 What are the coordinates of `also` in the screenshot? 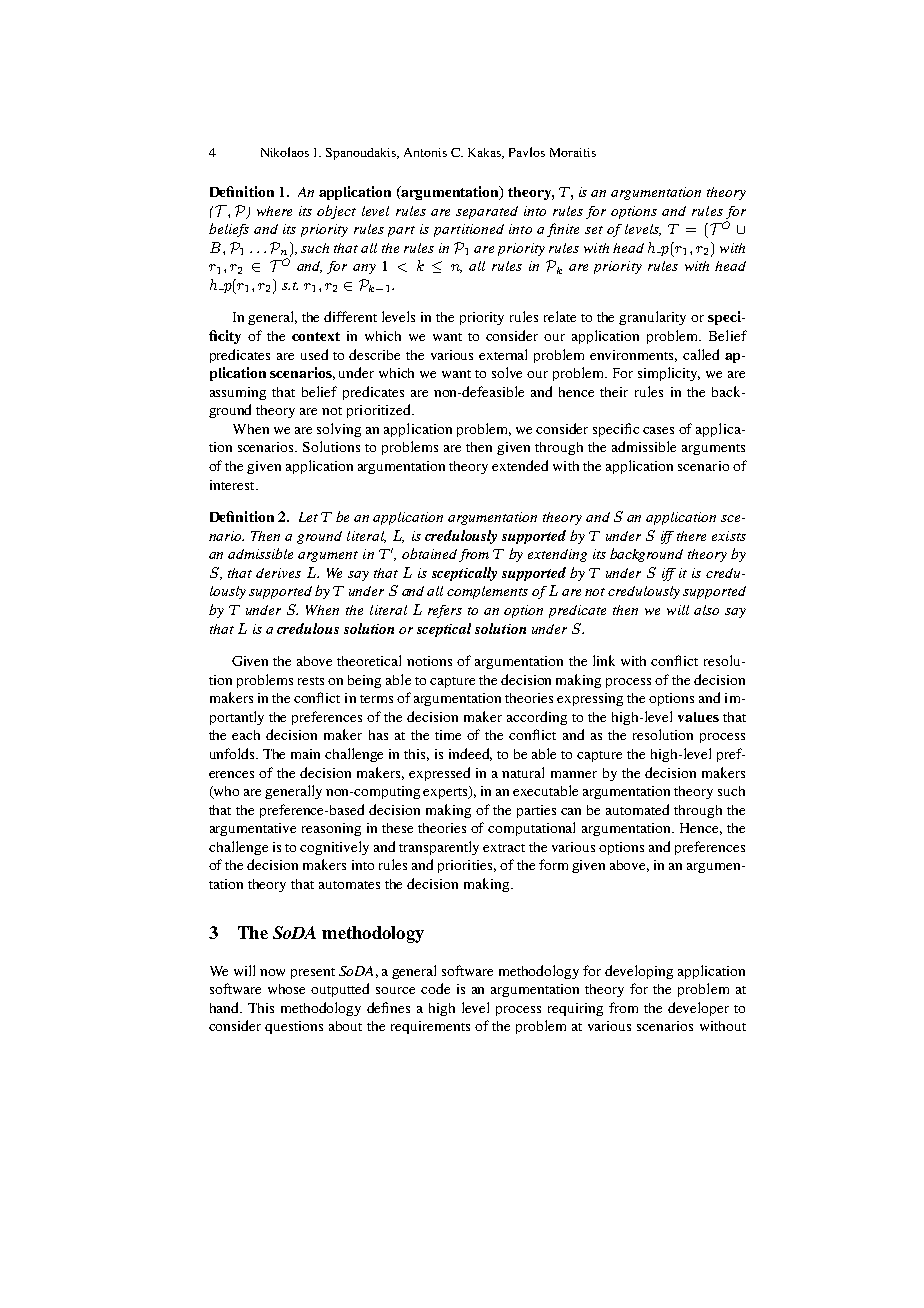 It's located at (706, 610).
